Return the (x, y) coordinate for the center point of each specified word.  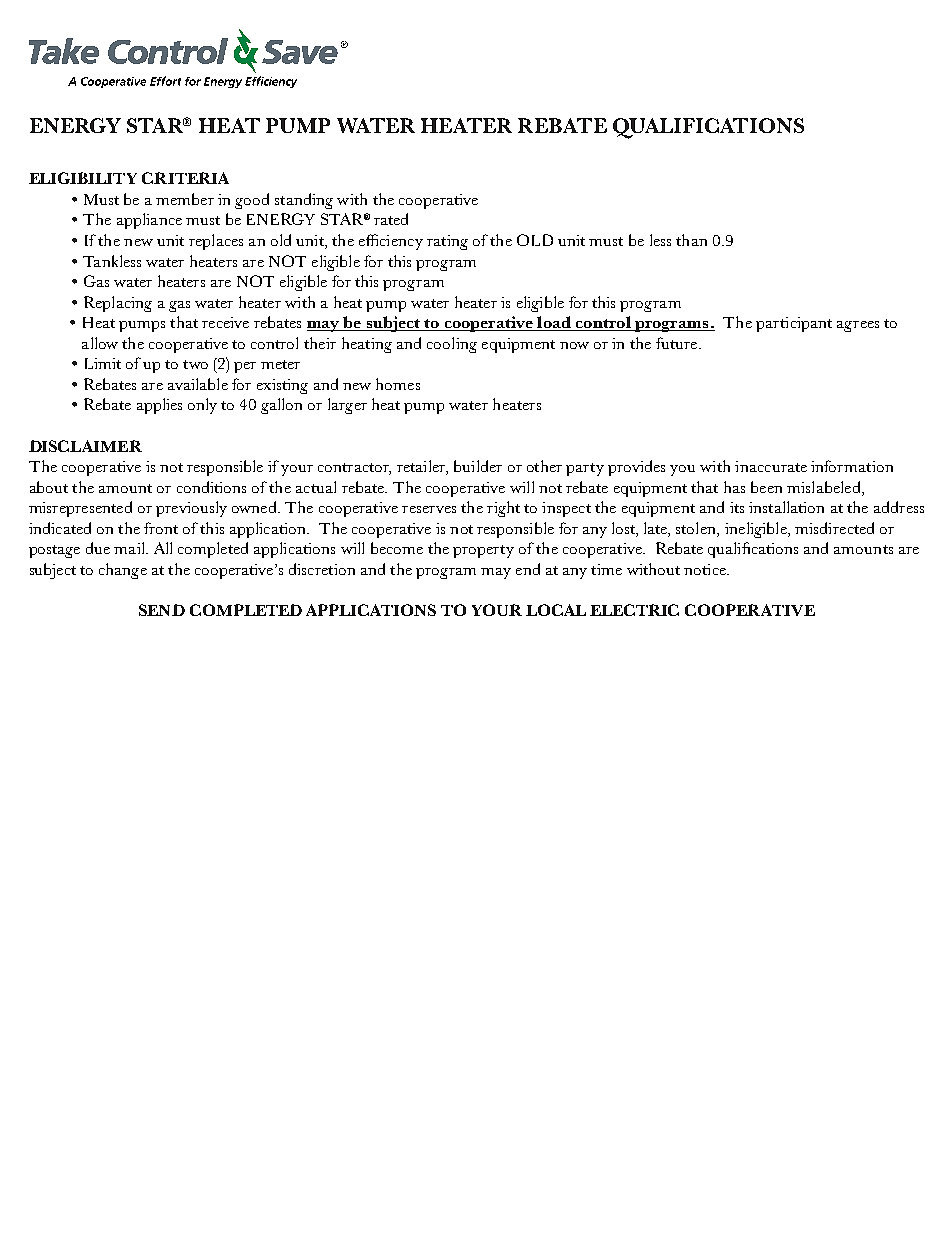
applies (159, 406)
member (185, 199)
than (691, 240)
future (678, 343)
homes (398, 384)
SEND (162, 610)
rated (391, 219)
